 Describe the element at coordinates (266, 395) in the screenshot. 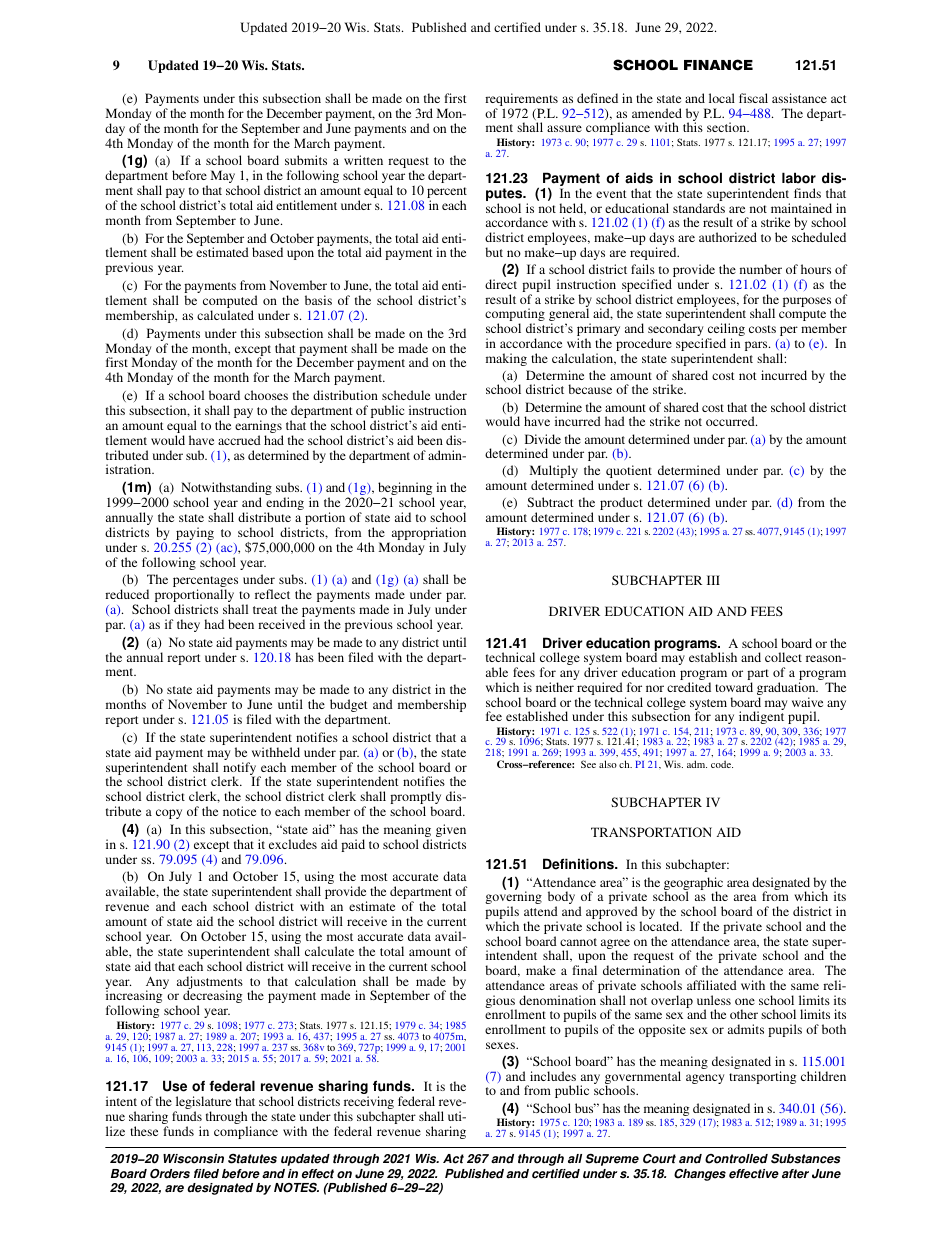

I see `chooses` at that location.
